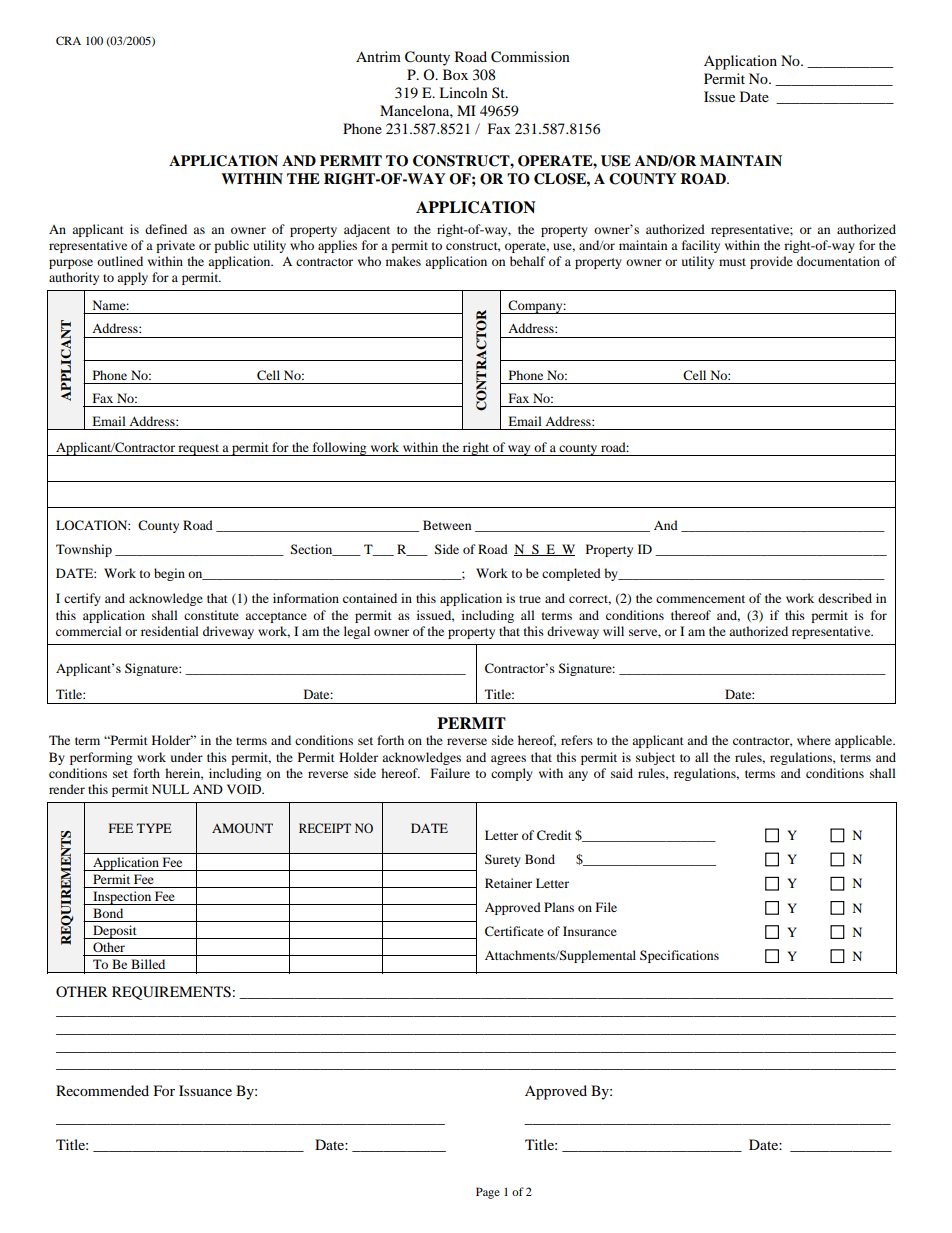 The image size is (952, 1233). What do you see at coordinates (679, 956) in the page?
I see `Specifications` at bounding box center [679, 956].
